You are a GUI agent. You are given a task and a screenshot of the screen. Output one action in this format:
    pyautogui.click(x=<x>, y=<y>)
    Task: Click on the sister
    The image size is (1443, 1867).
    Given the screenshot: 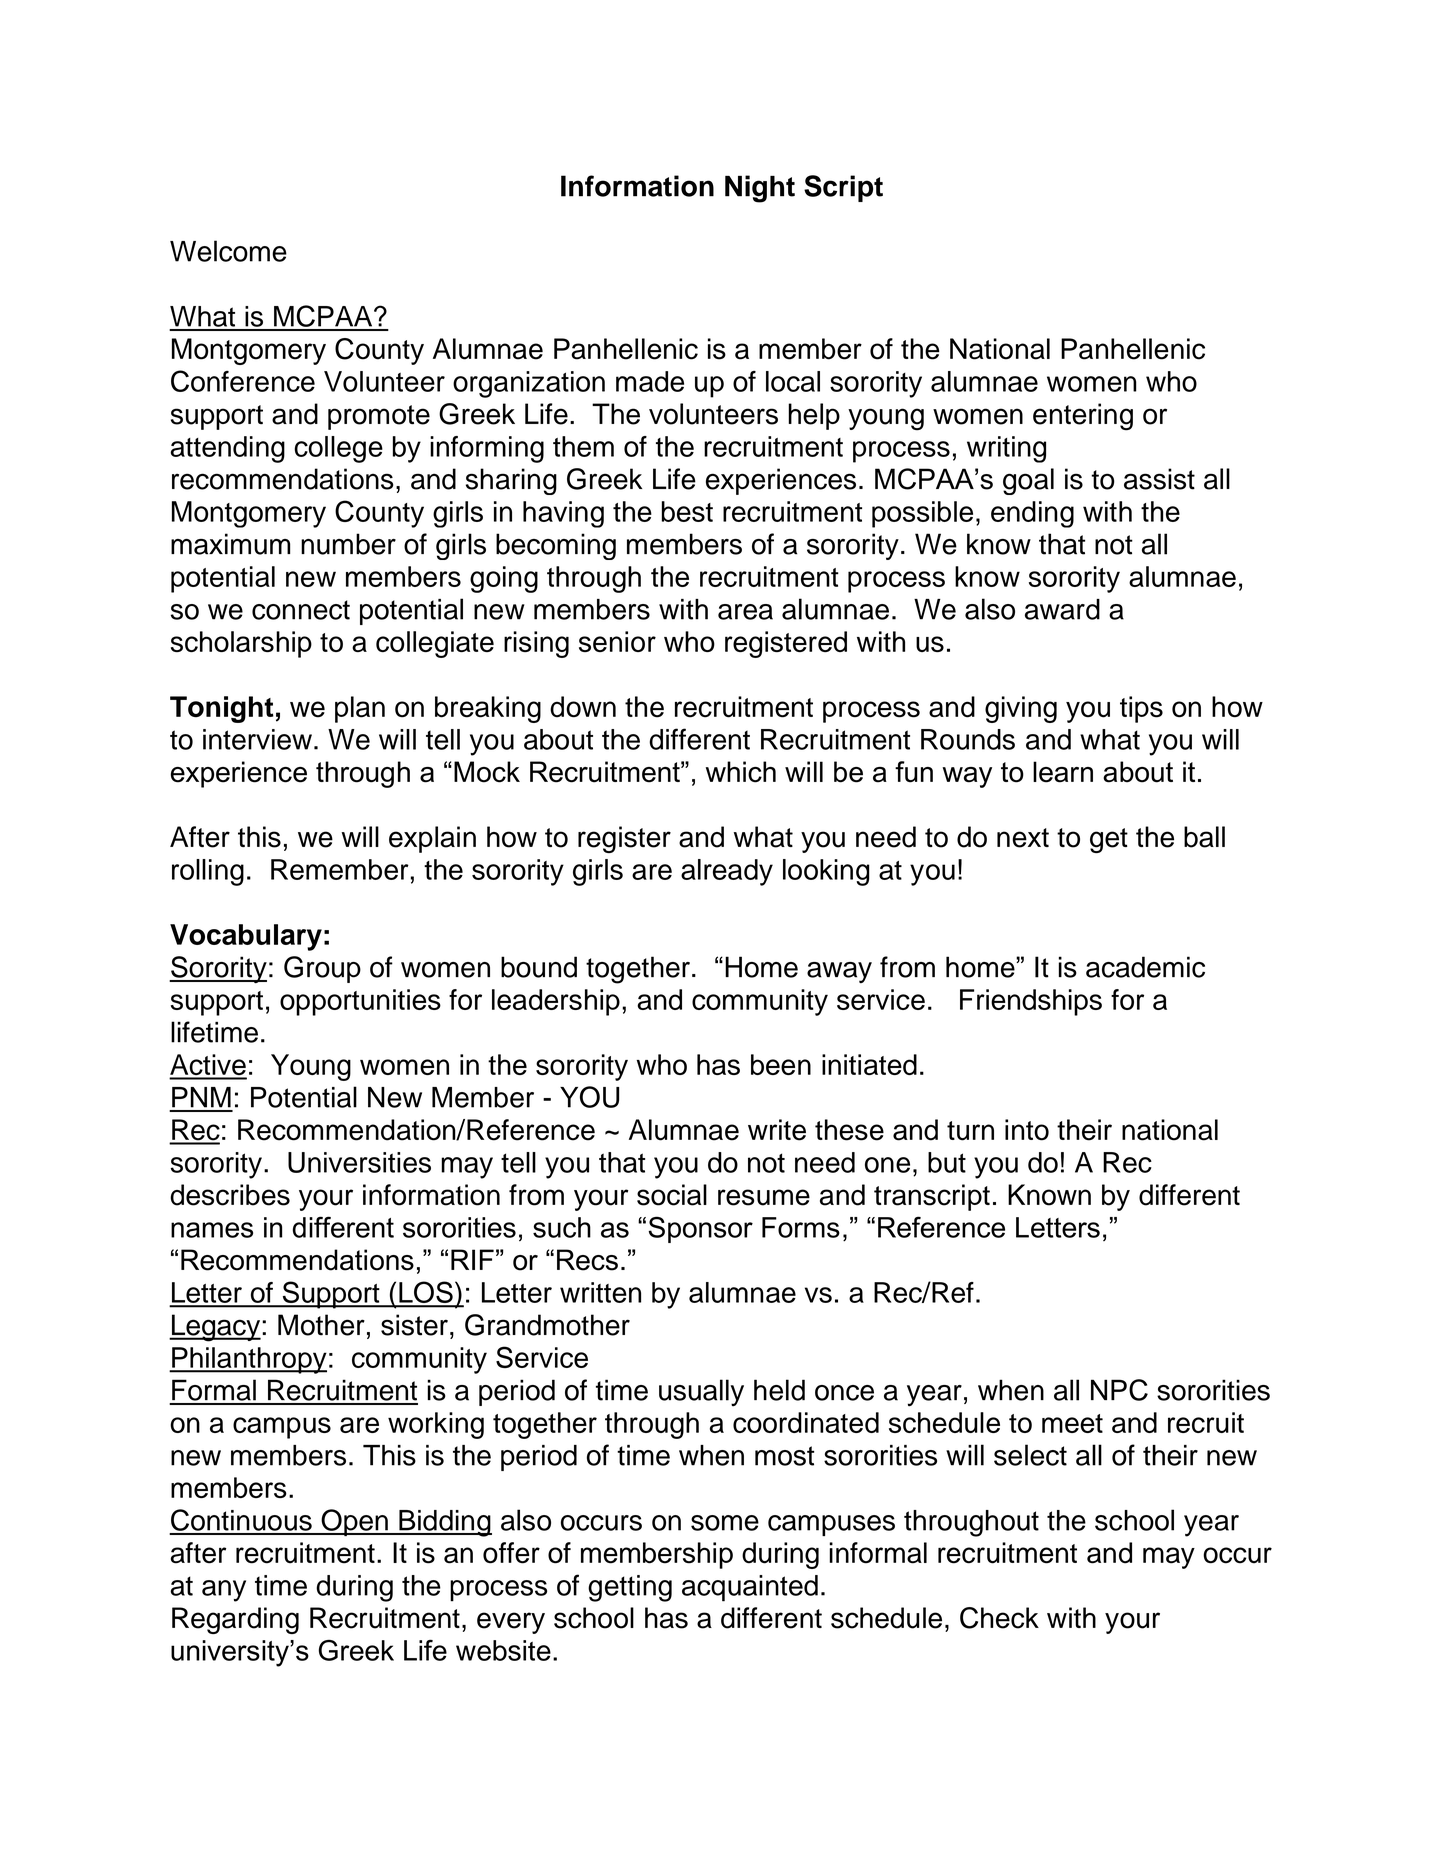 What is the action you would take?
    pyautogui.click(x=414, y=1325)
